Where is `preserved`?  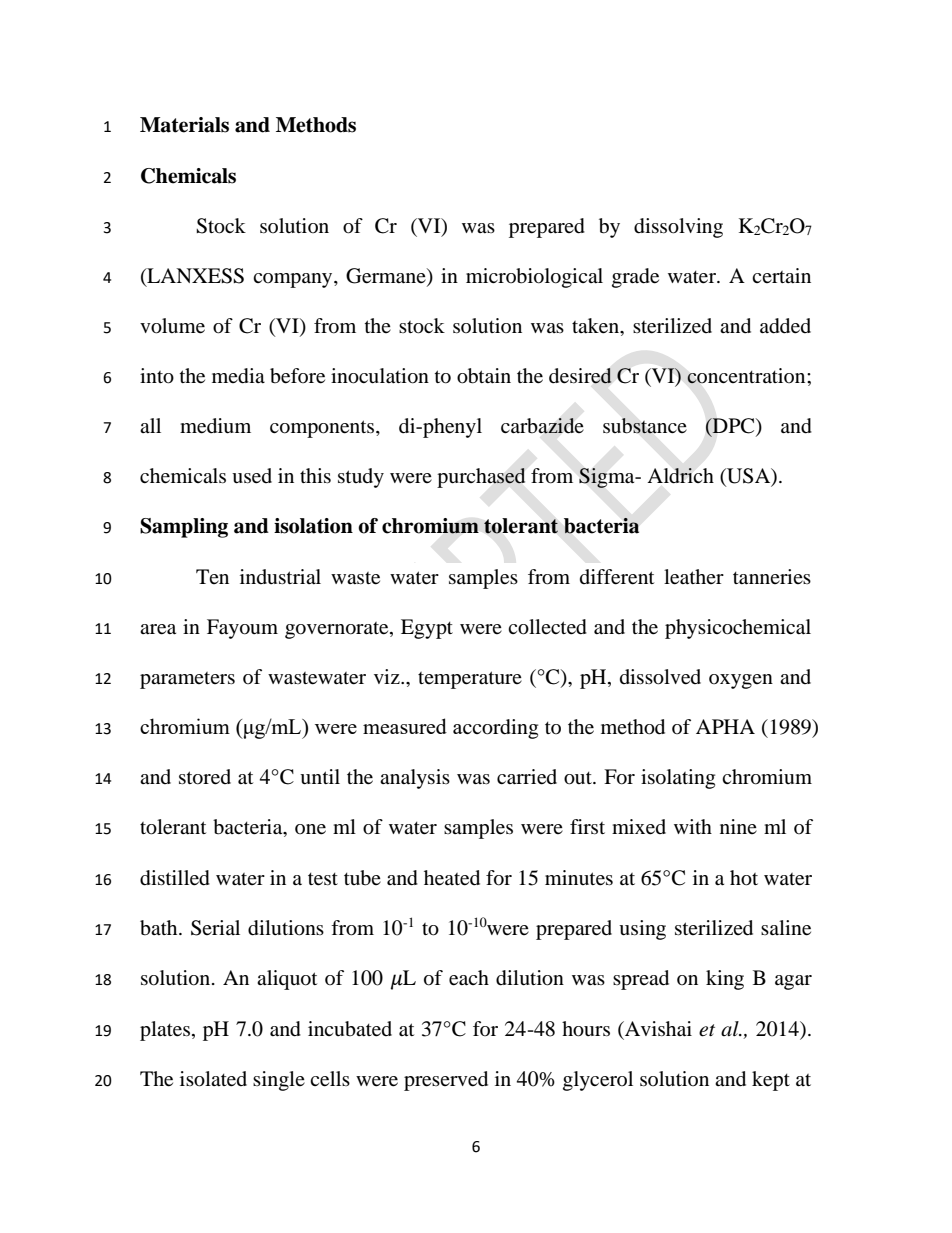
preserved is located at coordinates (446, 1081).
